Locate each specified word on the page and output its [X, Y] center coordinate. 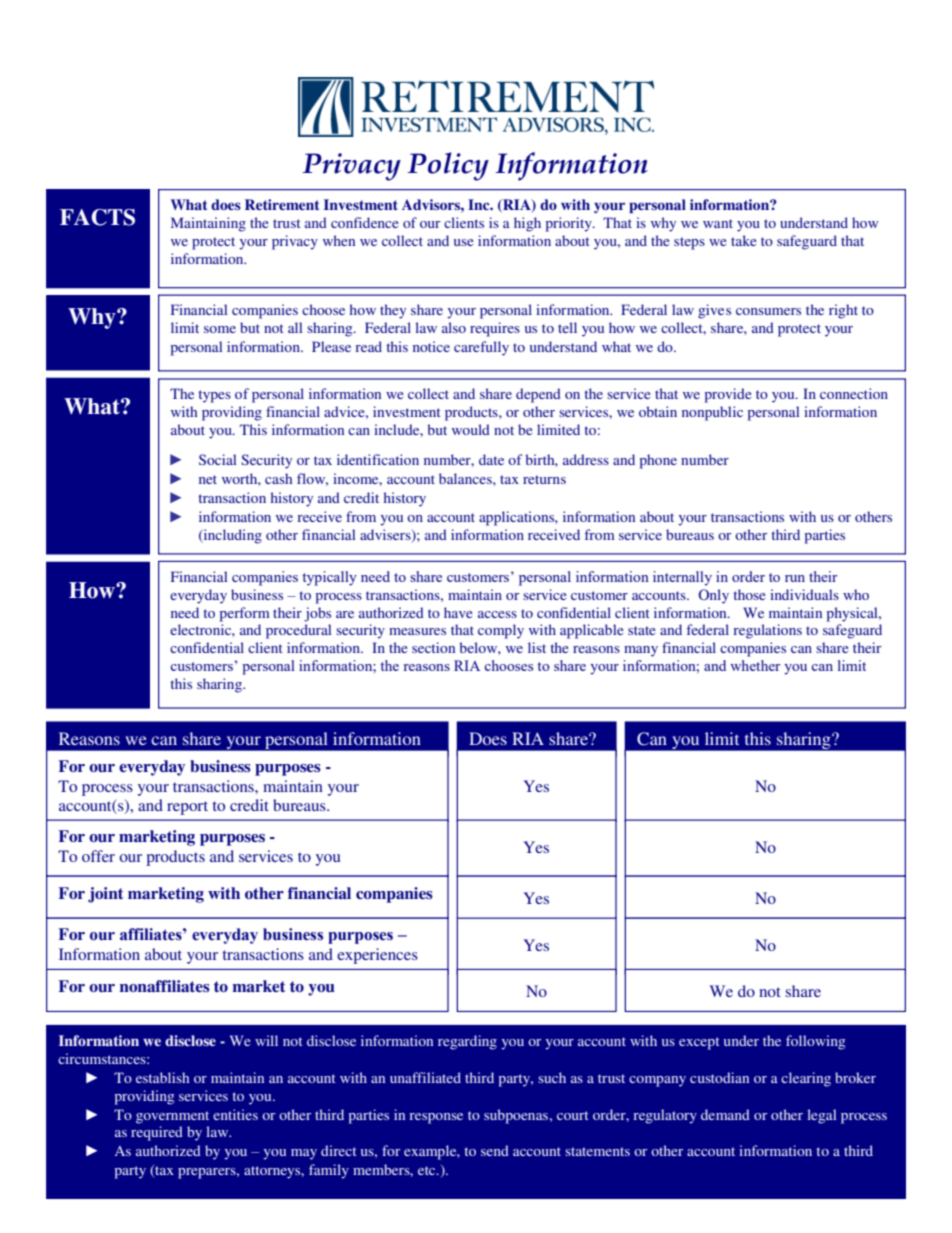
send [495, 1150]
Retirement [282, 204]
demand [725, 1114]
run [795, 578]
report [187, 808]
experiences [377, 956]
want [718, 223]
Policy [448, 166]
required [157, 1133]
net [208, 479]
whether [755, 665]
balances [466, 478]
